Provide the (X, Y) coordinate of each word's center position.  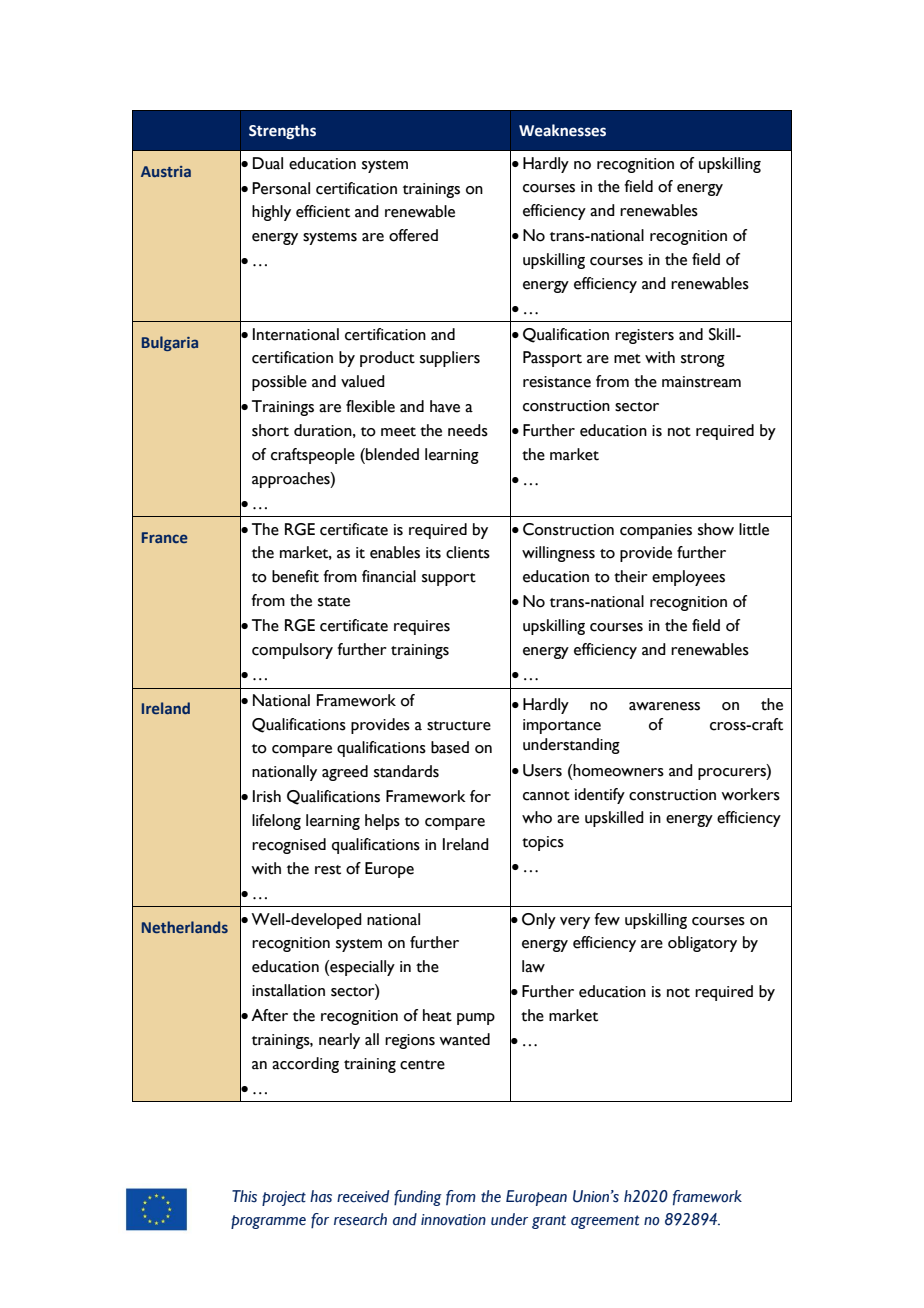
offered (413, 235)
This (244, 1196)
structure (459, 726)
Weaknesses (562, 130)
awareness (664, 706)
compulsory (292, 651)
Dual (268, 163)
